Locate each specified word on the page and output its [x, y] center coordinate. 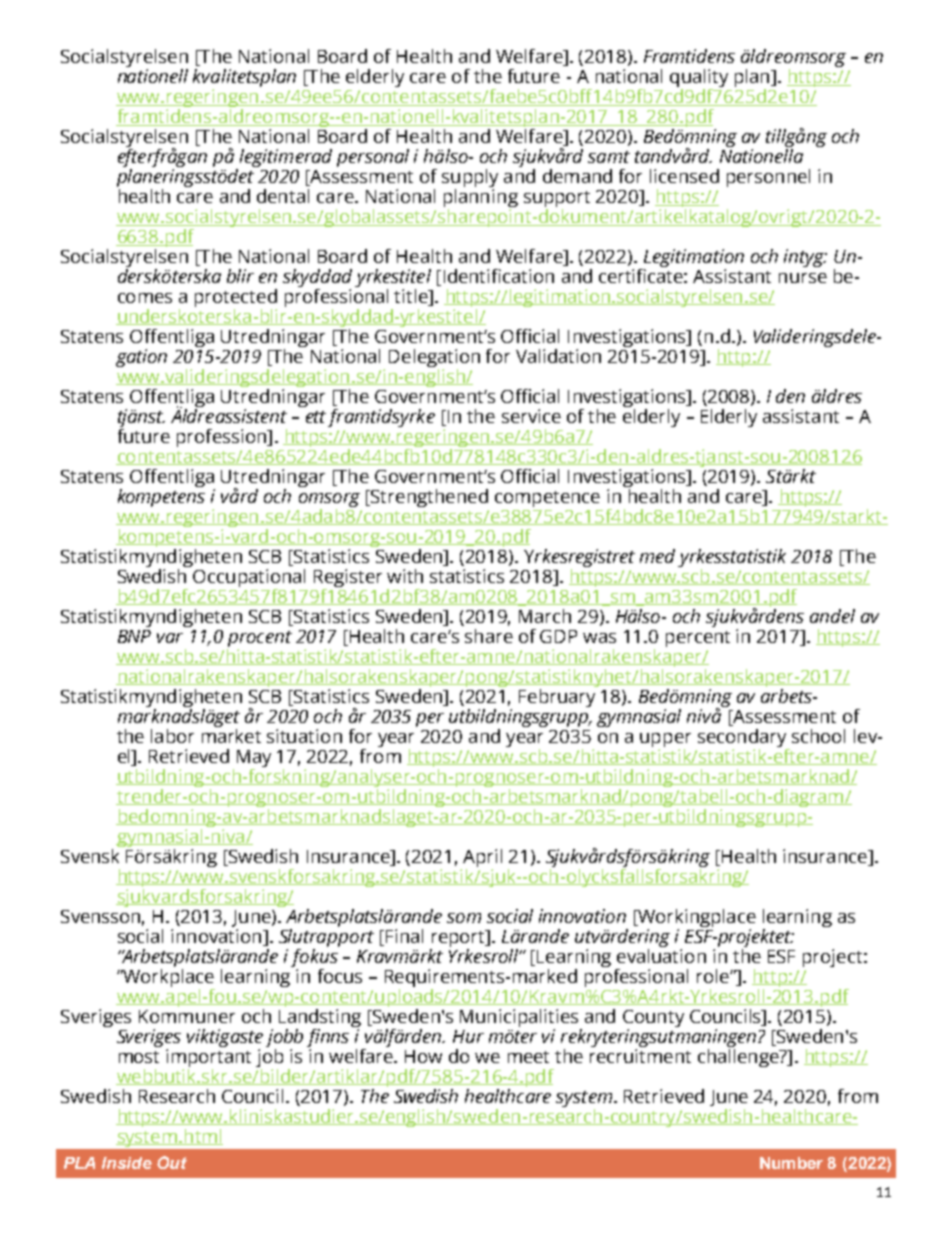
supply [470, 179]
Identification [499, 276]
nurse [803, 278]
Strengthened [428, 498]
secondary [743, 739]
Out [172, 1162]
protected [236, 299]
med [657, 556]
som [464, 918]
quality [699, 79]
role [714, 976]
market [231, 734]
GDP [558, 636]
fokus [315, 958]
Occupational [249, 579]
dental [283, 196]
